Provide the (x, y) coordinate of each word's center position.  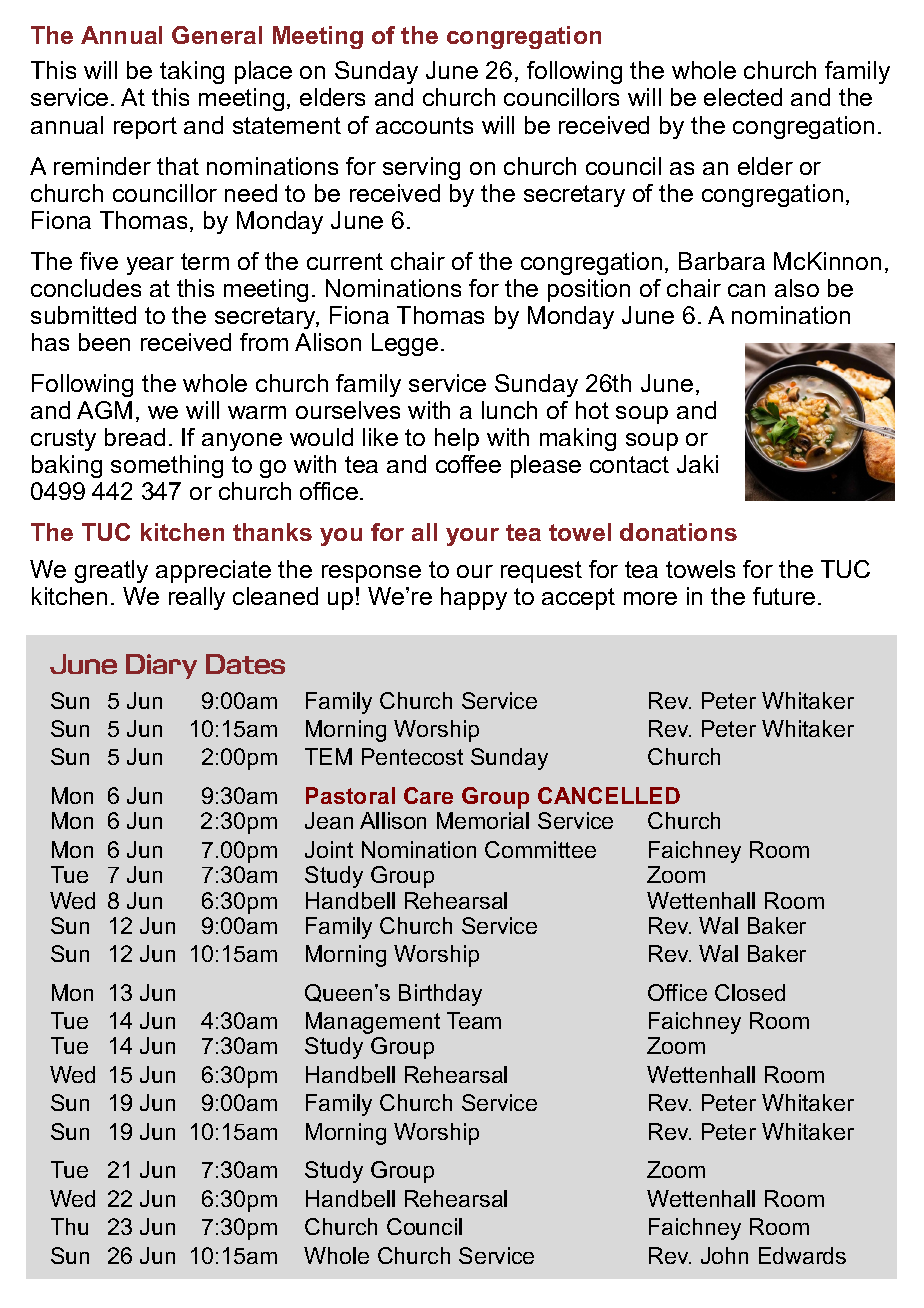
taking (192, 72)
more (650, 598)
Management (373, 1023)
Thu (69, 1226)
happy (474, 598)
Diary (161, 666)
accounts (424, 125)
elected (743, 97)
